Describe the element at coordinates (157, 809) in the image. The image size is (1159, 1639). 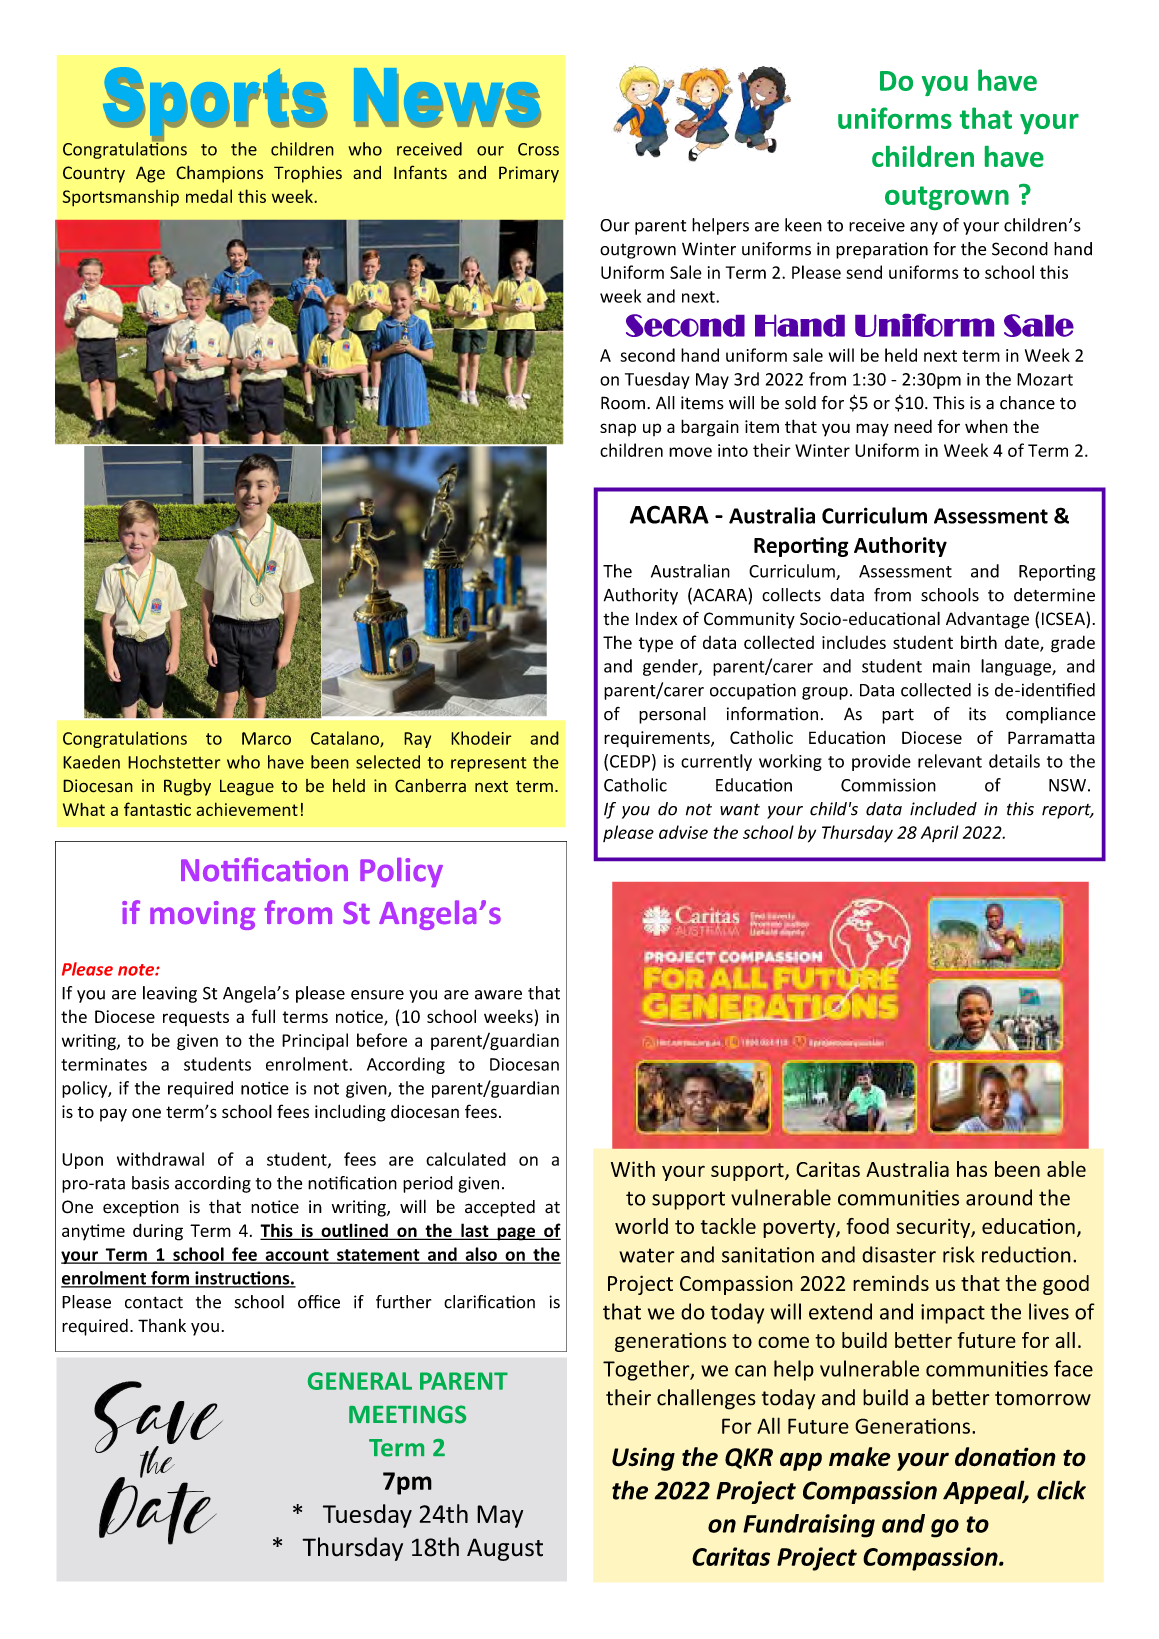
I see `fantastic` at that location.
